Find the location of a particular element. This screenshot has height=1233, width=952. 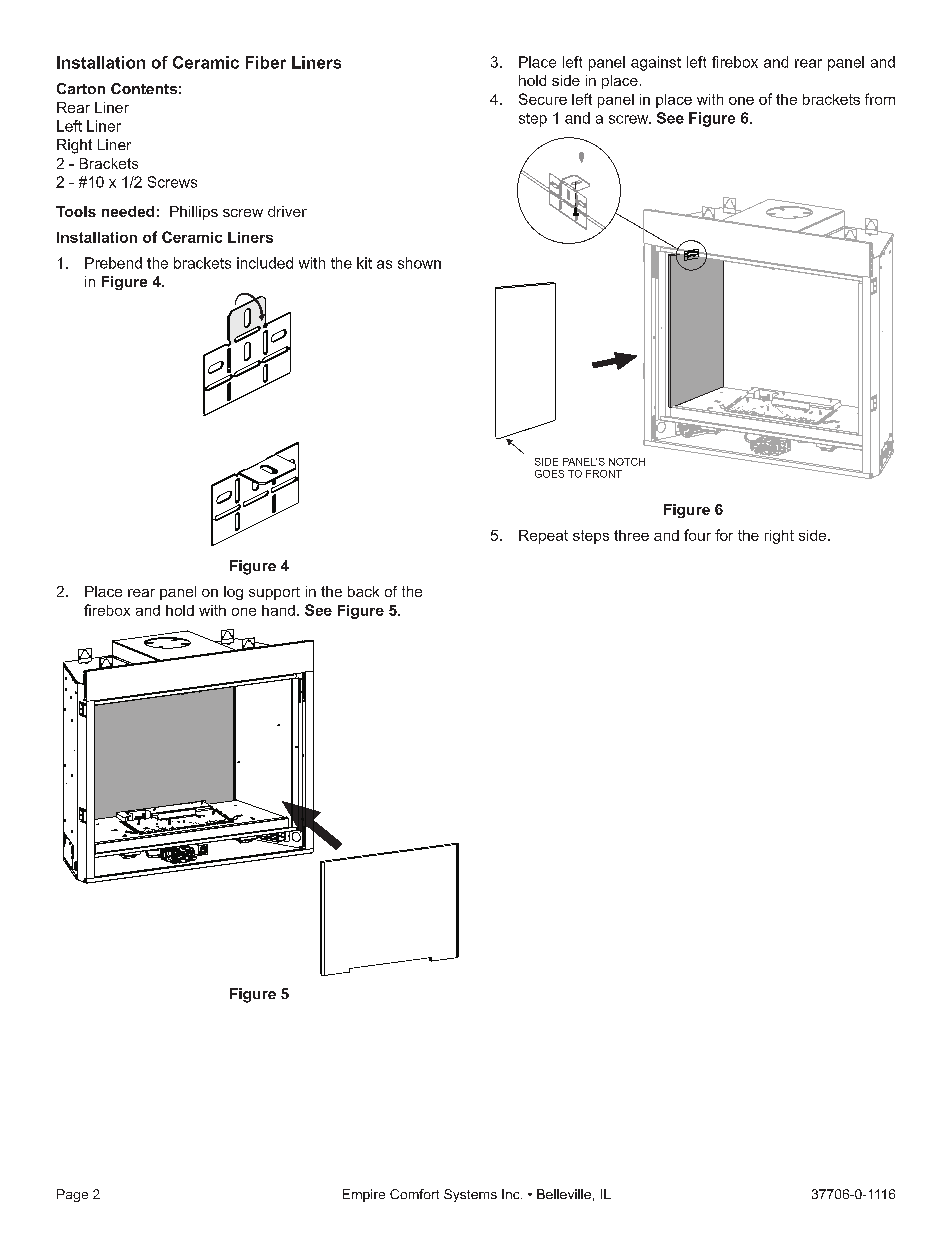

four is located at coordinates (697, 535).
